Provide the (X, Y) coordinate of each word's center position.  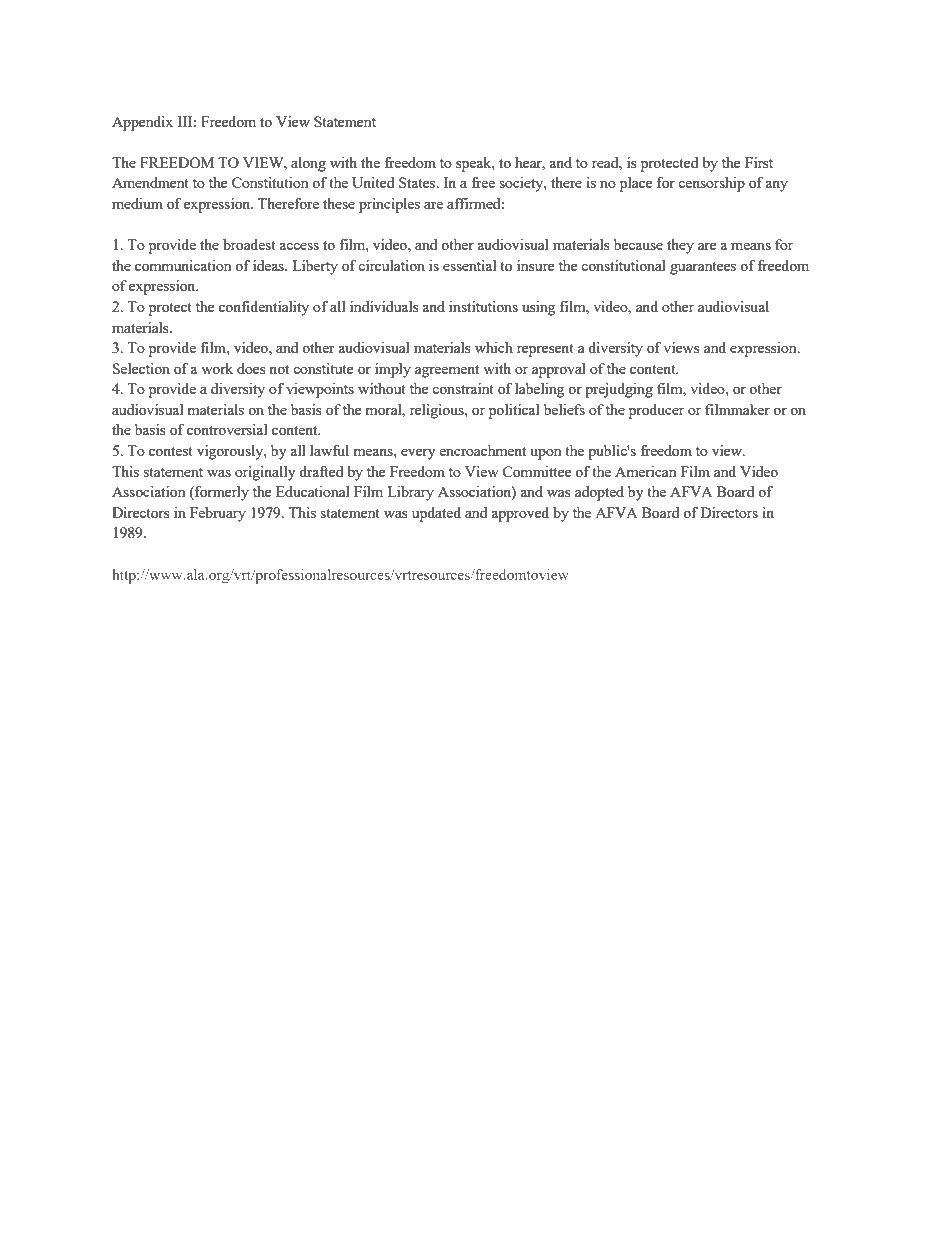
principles (389, 205)
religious (438, 411)
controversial (227, 429)
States (418, 182)
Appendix (142, 123)
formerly (221, 493)
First (759, 162)
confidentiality (264, 308)
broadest (249, 244)
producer (656, 411)
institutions (483, 306)
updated (436, 514)
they (680, 246)
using (539, 308)
